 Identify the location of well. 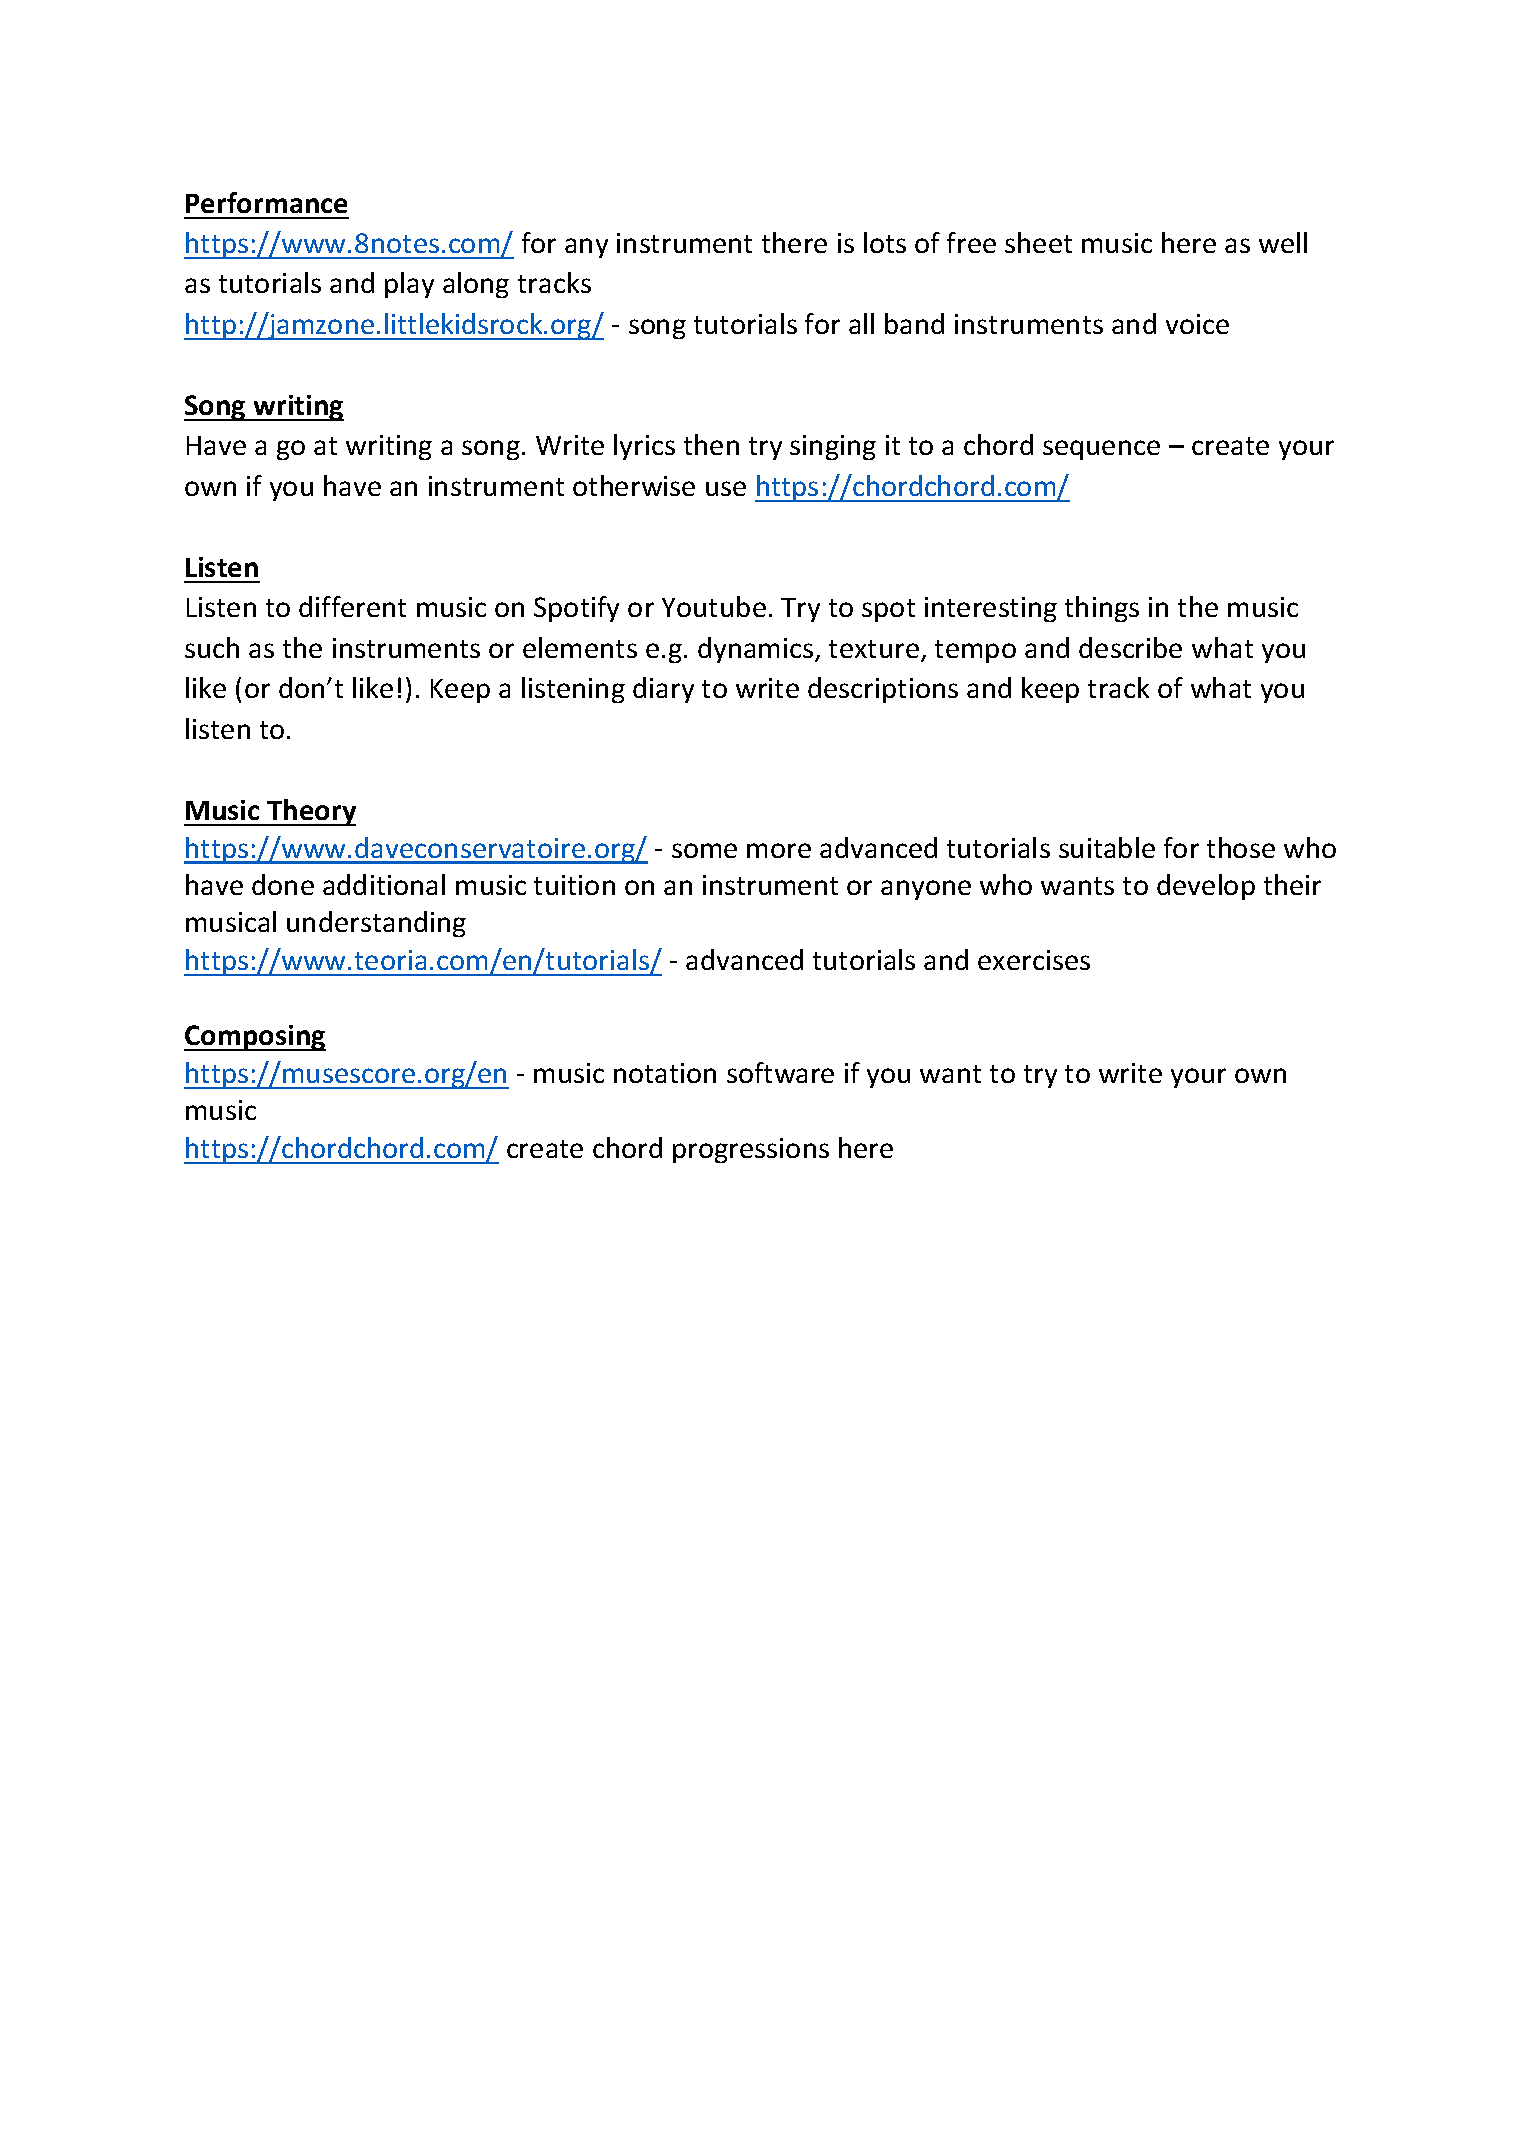
(1283, 242).
